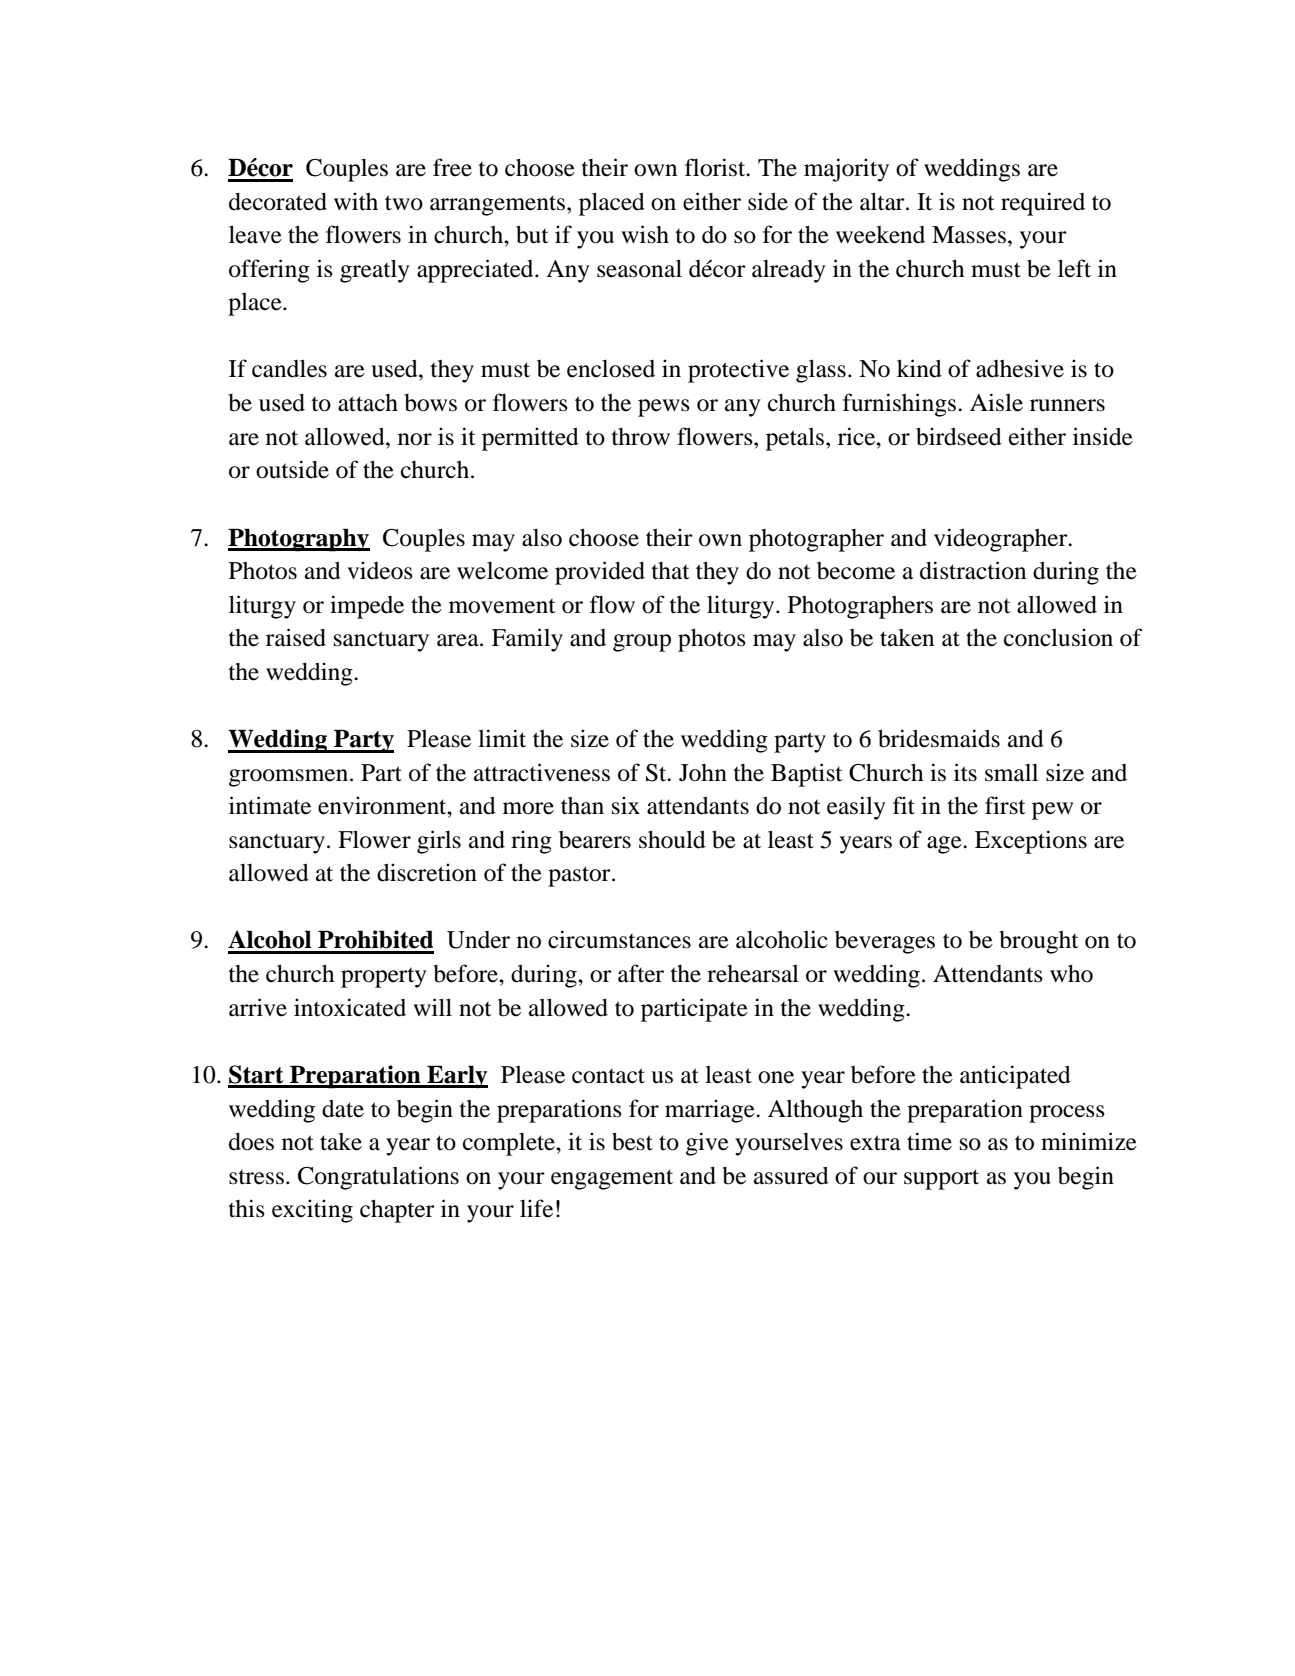  I want to click on group, so click(642, 643).
